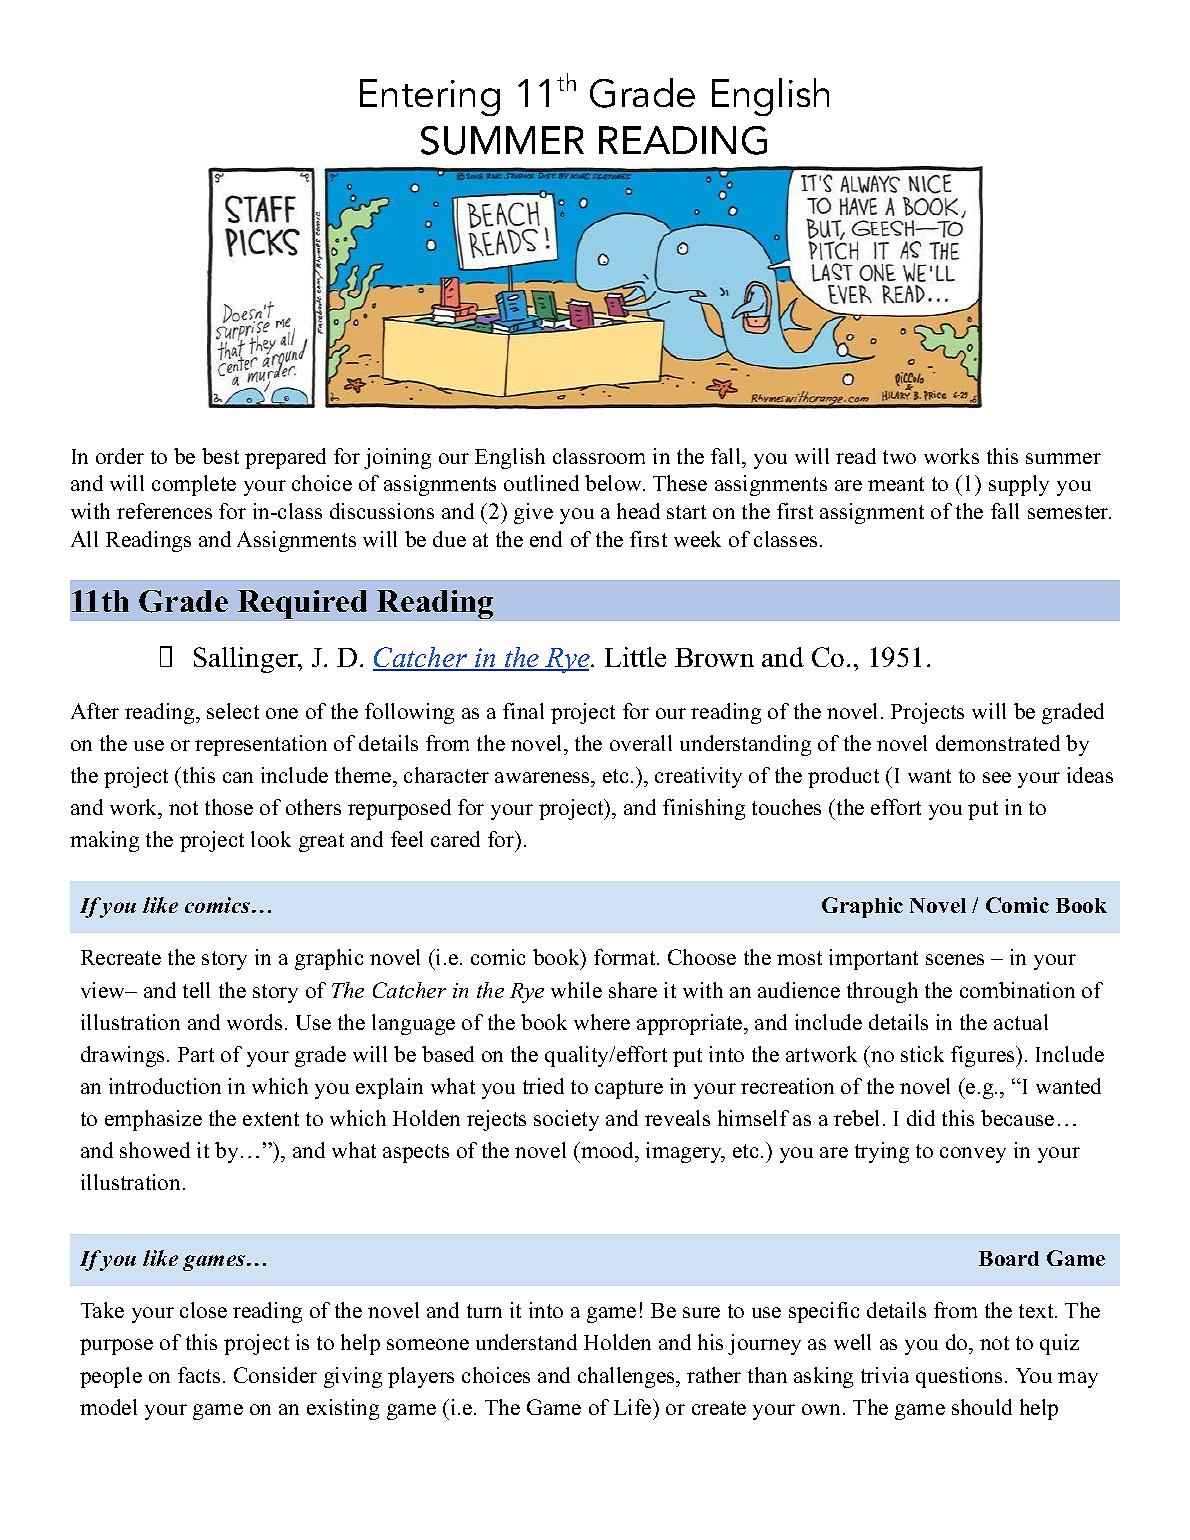  I want to click on can, so click(238, 777).
